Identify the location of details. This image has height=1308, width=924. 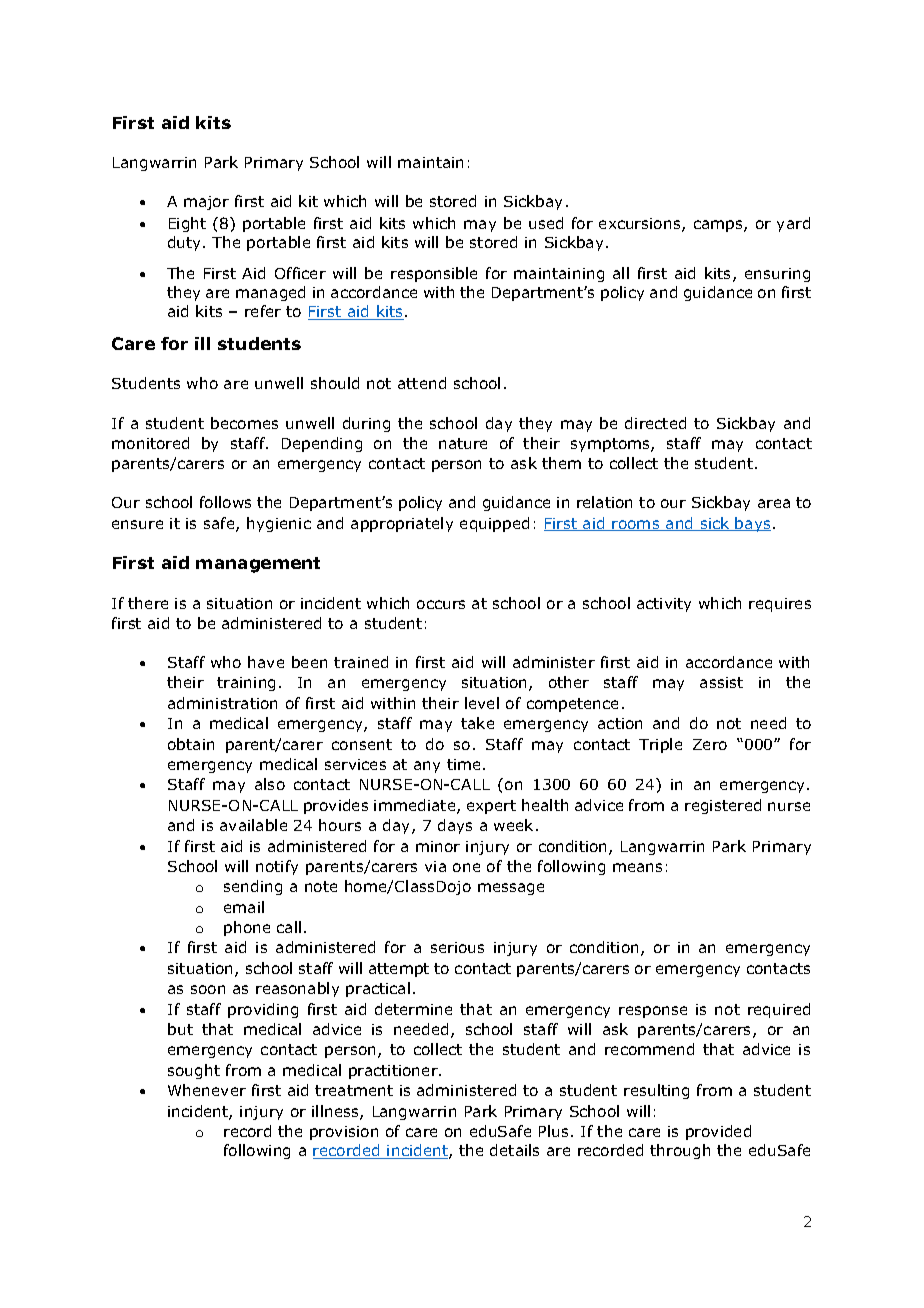
(514, 1150).
